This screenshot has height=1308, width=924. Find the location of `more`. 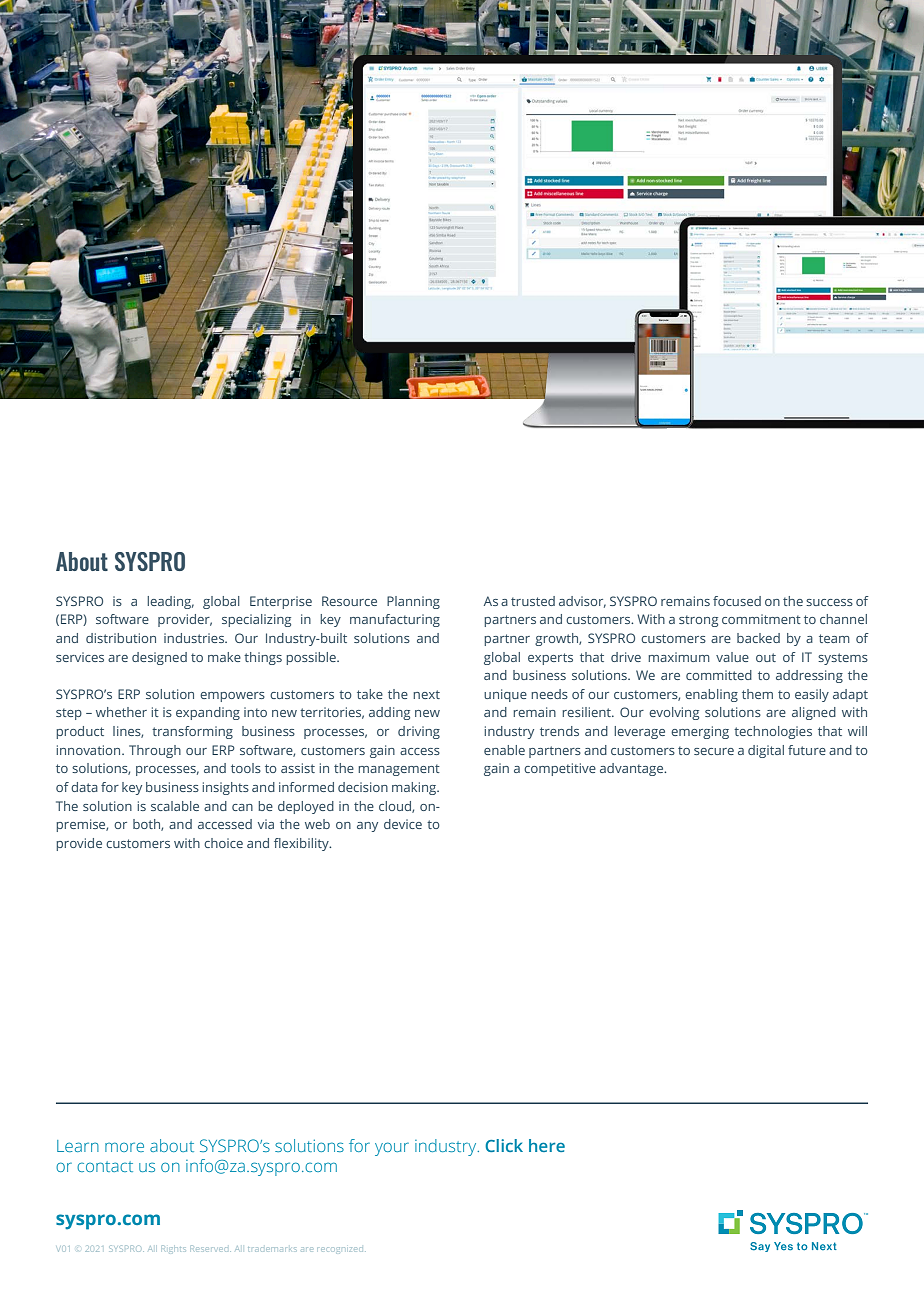

more is located at coordinates (124, 1147).
